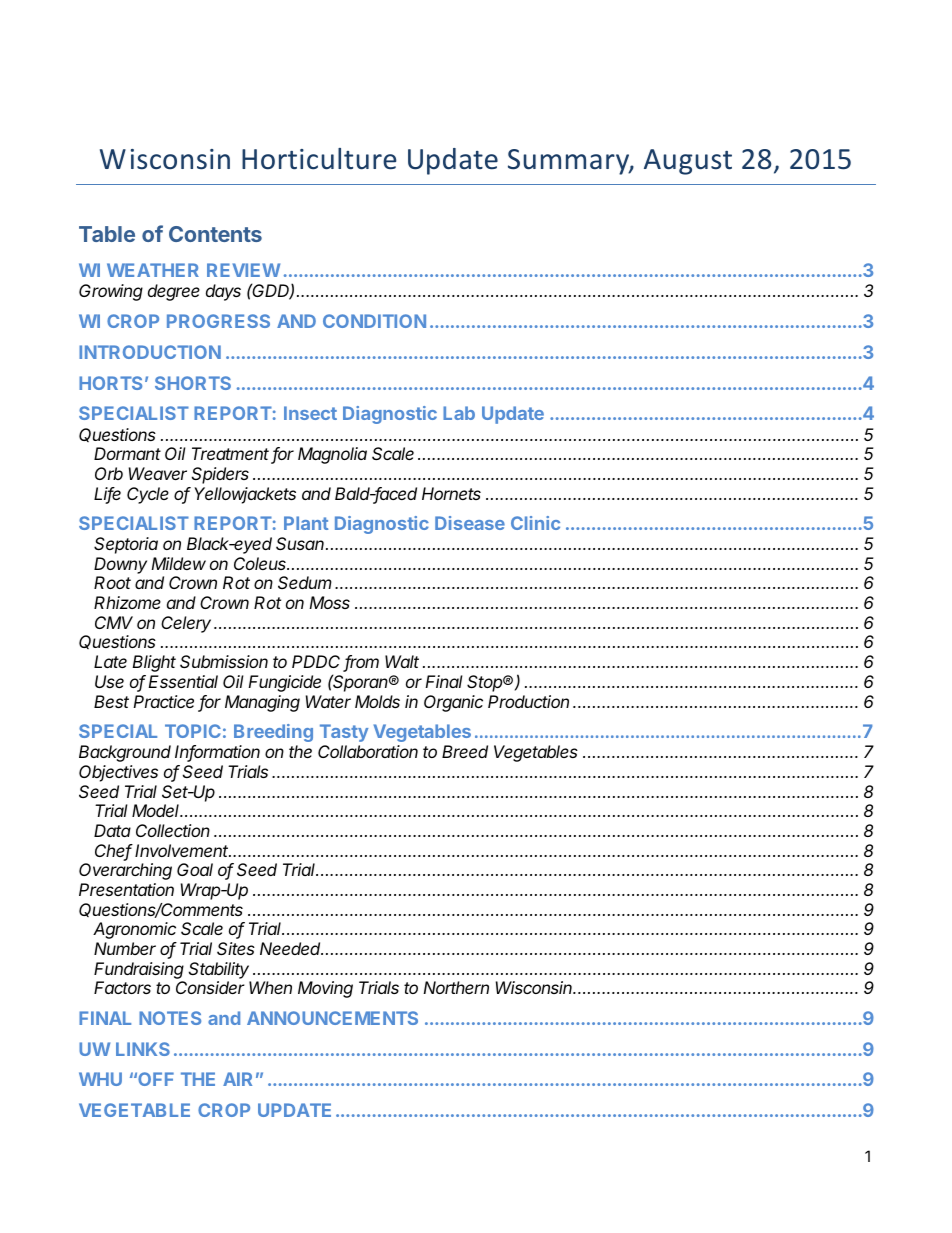  I want to click on Overarching, so click(125, 871).
